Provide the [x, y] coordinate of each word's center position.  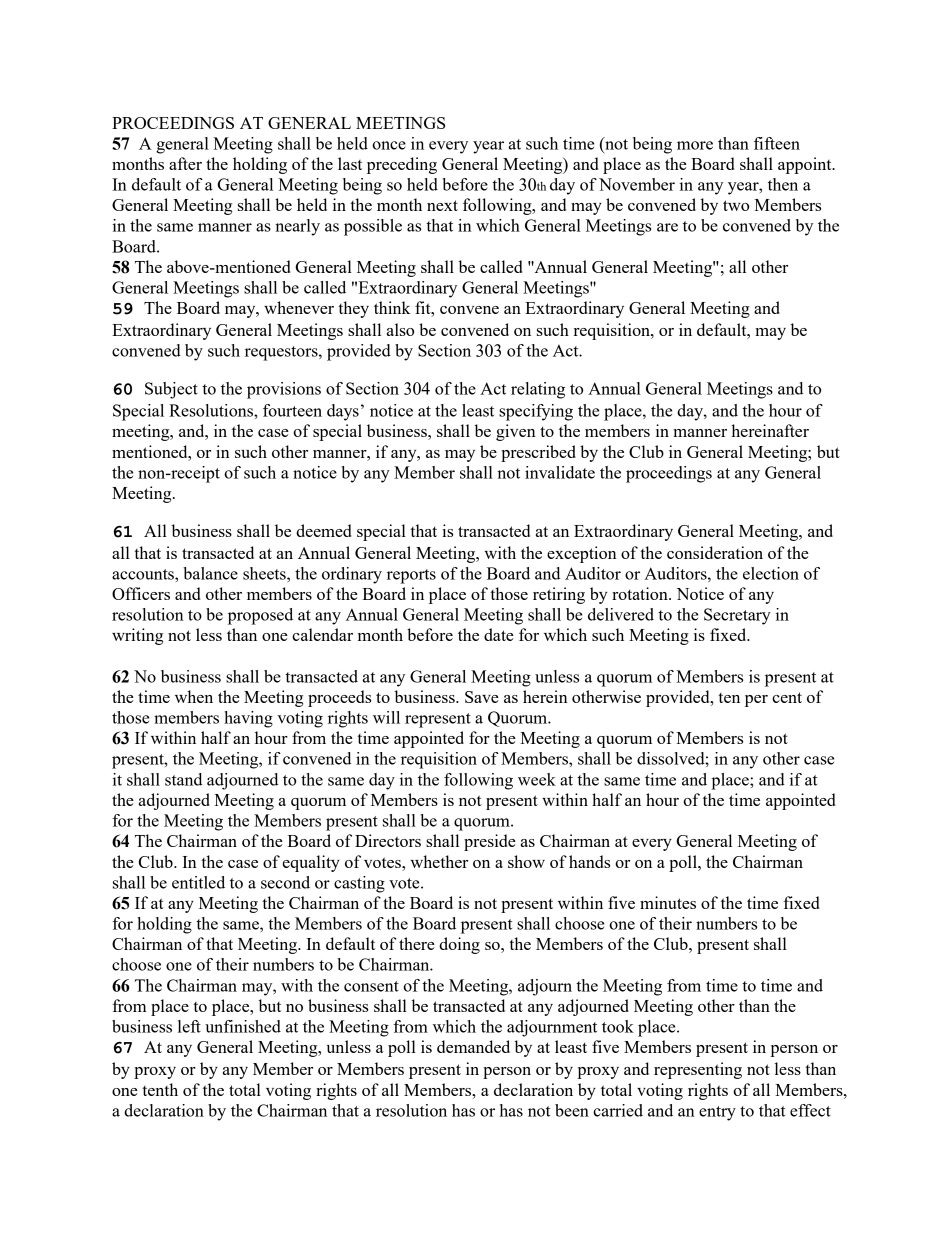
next [442, 205]
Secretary [737, 616]
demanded [473, 1046]
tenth [160, 1089]
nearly [297, 227]
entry [717, 1113]
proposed [260, 616]
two [736, 205]
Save [482, 697]
